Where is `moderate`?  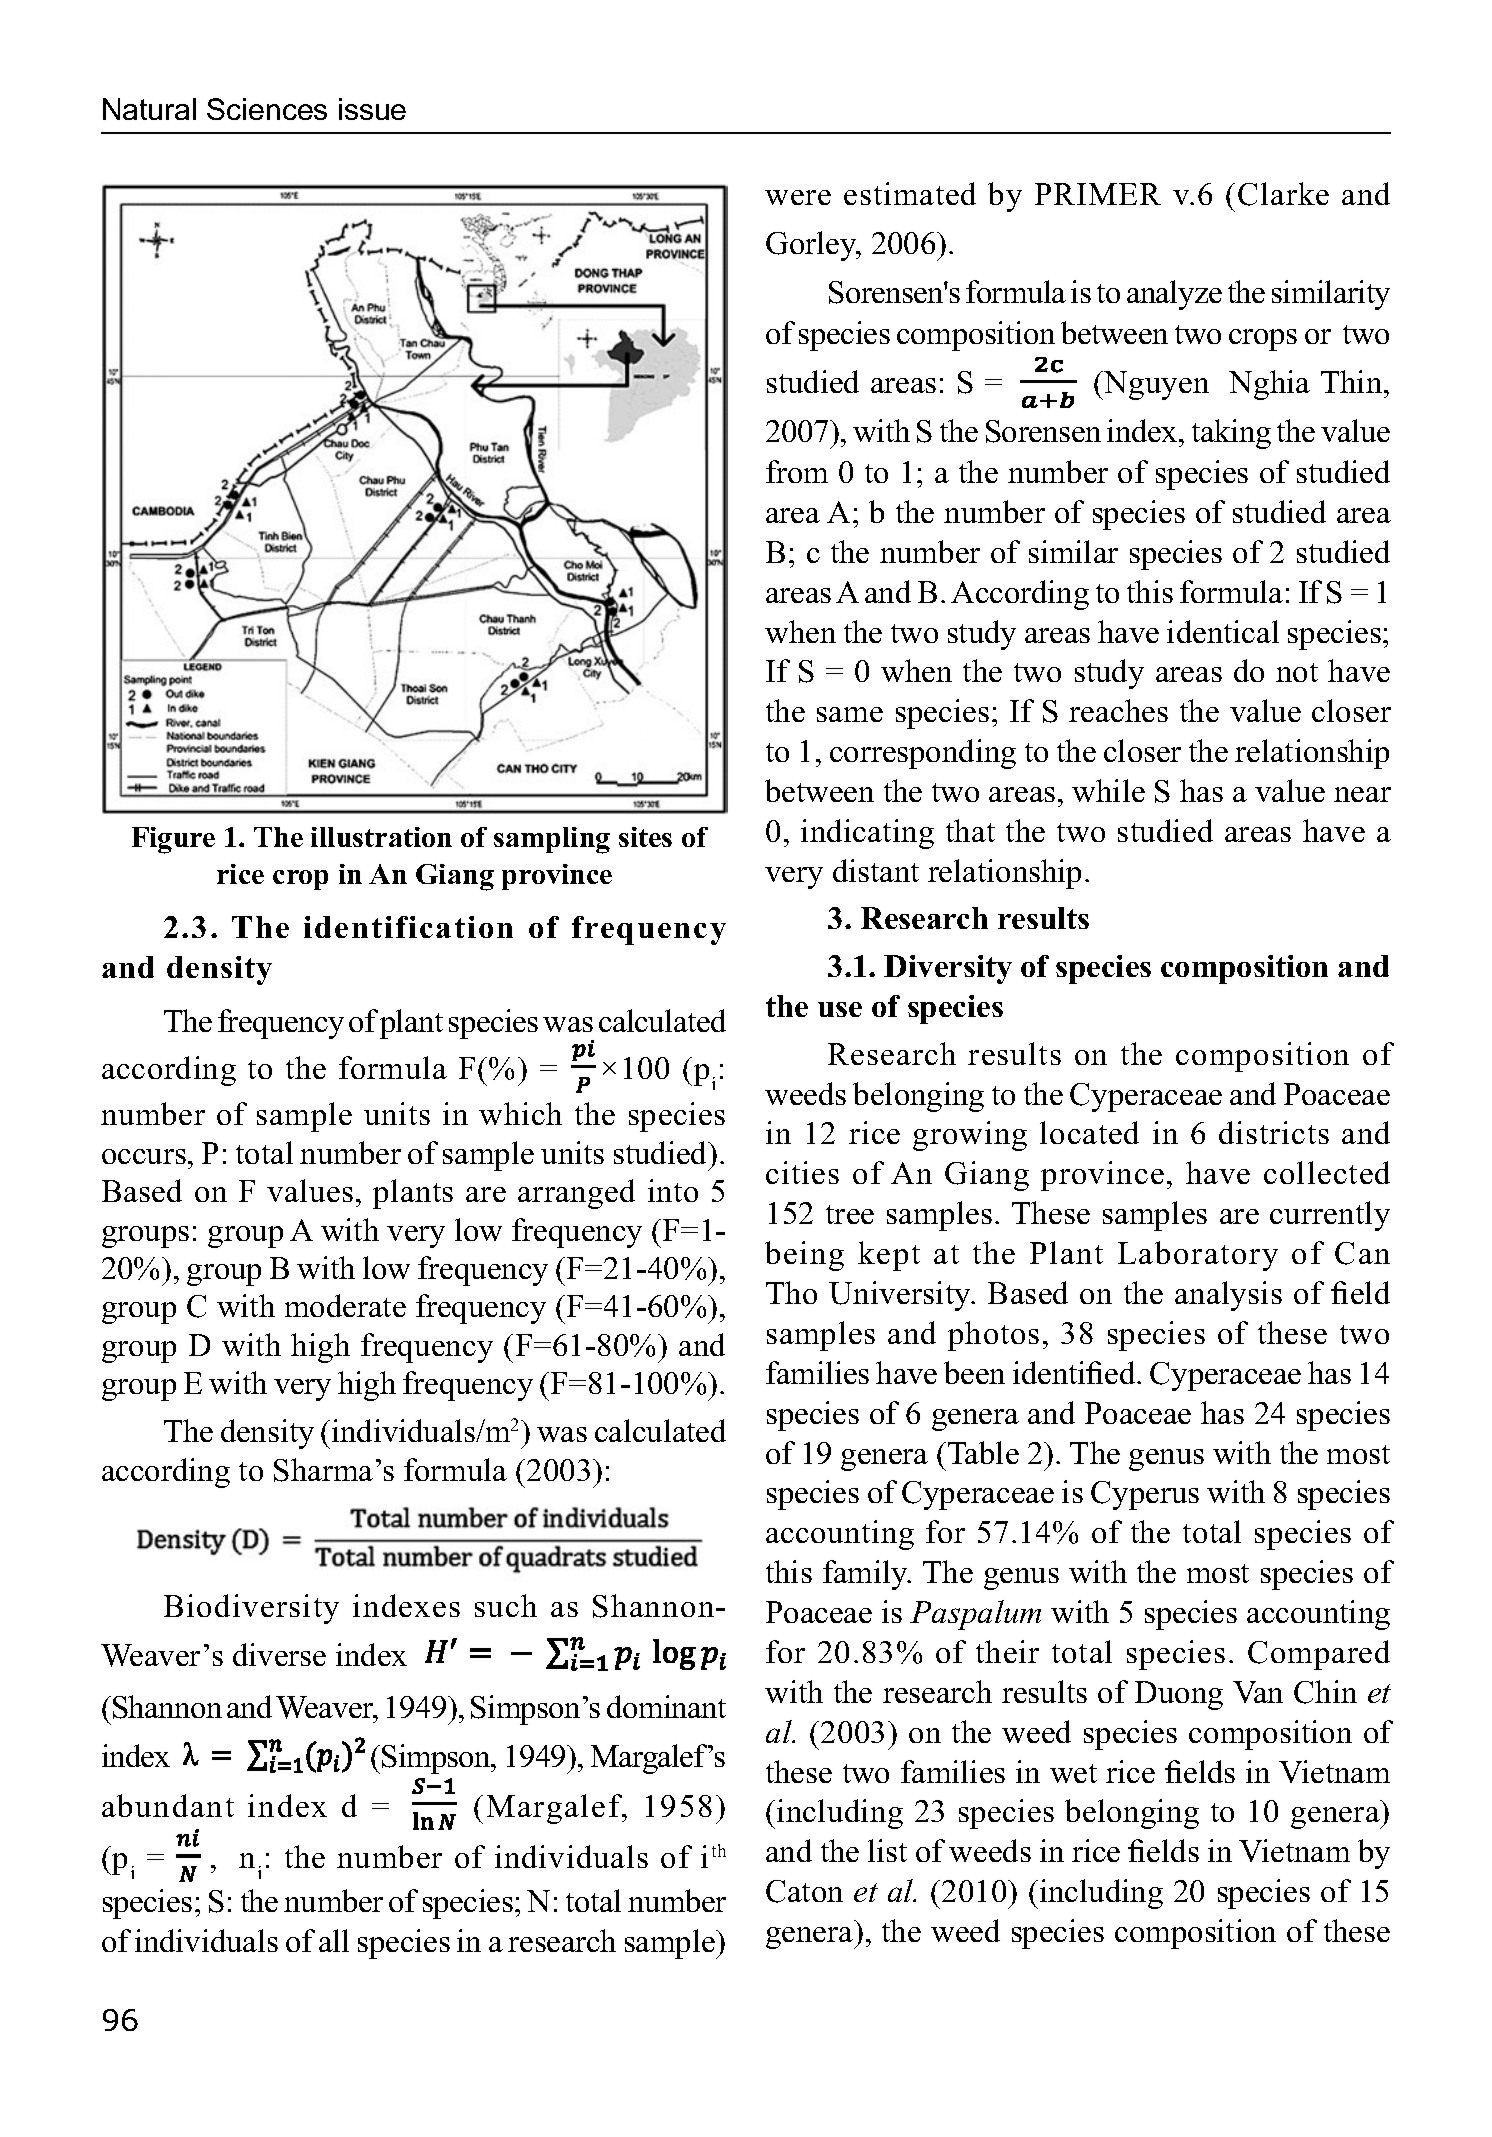
moderate is located at coordinates (345, 1305).
